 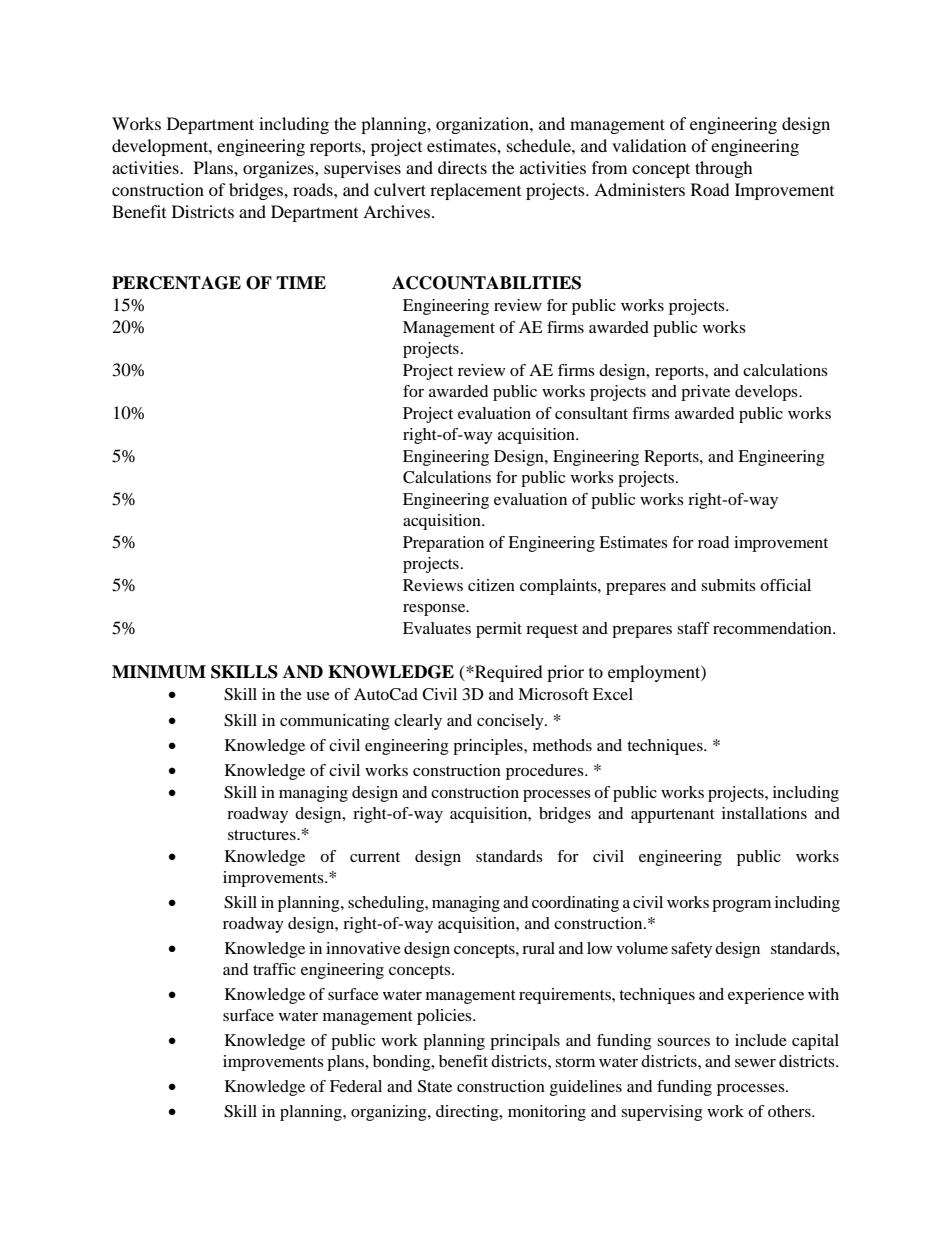 I want to click on MINIMUM, so click(x=159, y=672).
